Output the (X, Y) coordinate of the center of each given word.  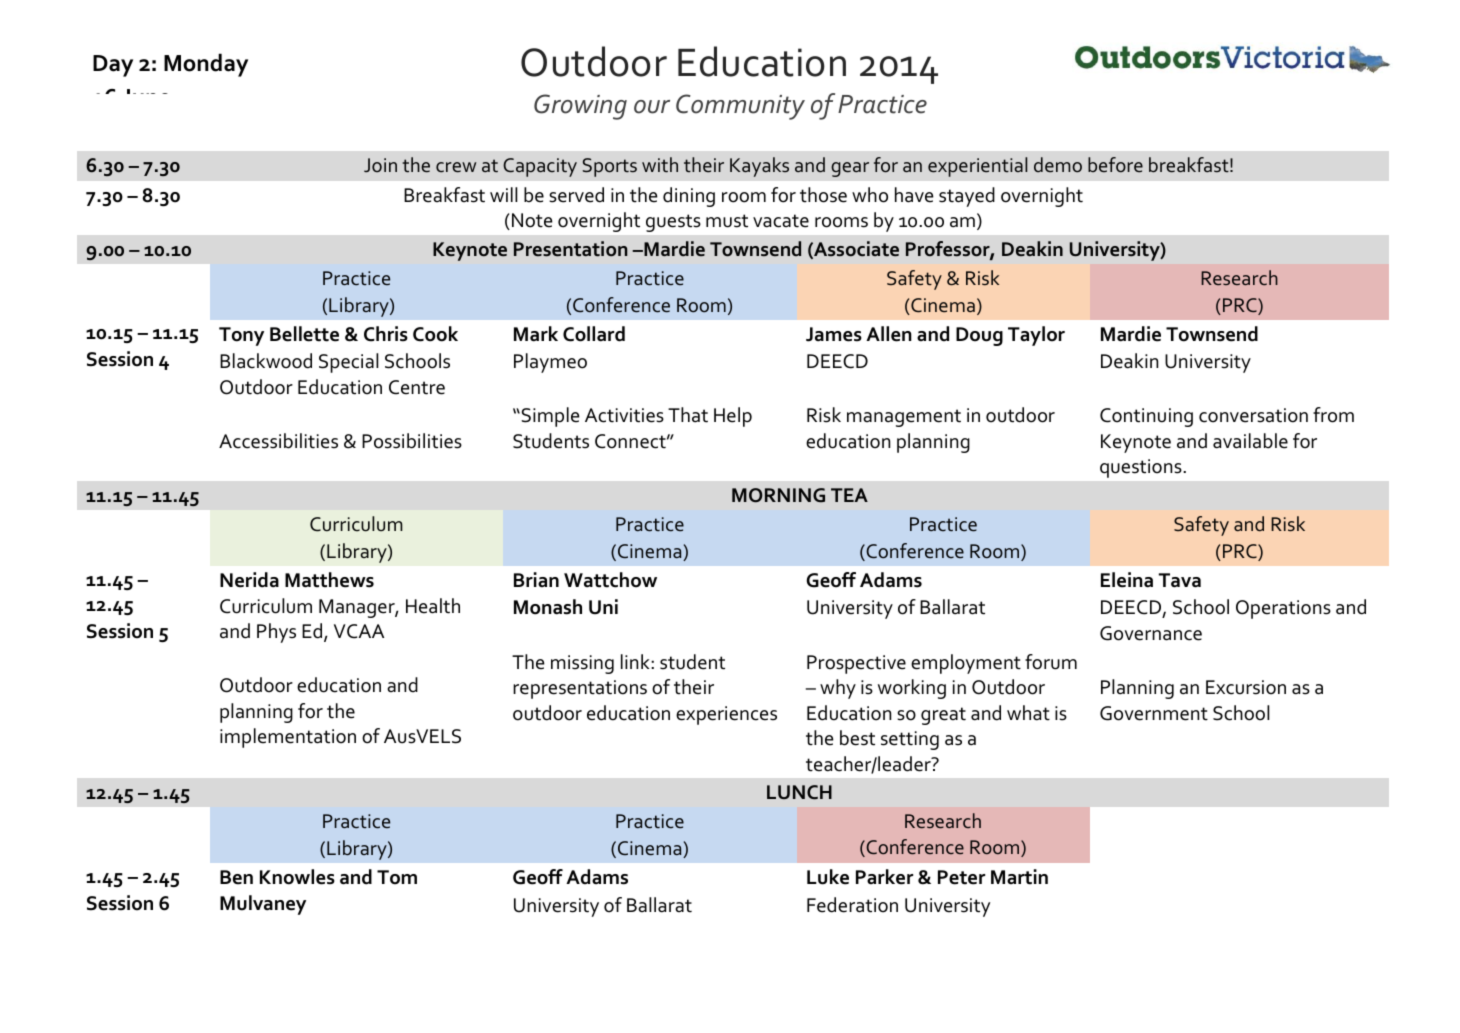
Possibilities (412, 441)
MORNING (778, 495)
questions (1141, 468)
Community (740, 107)
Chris (386, 334)
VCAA (359, 631)
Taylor (1036, 336)
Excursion (1246, 687)
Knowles (297, 877)
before (1115, 165)
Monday (206, 65)
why (838, 689)
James (834, 334)
